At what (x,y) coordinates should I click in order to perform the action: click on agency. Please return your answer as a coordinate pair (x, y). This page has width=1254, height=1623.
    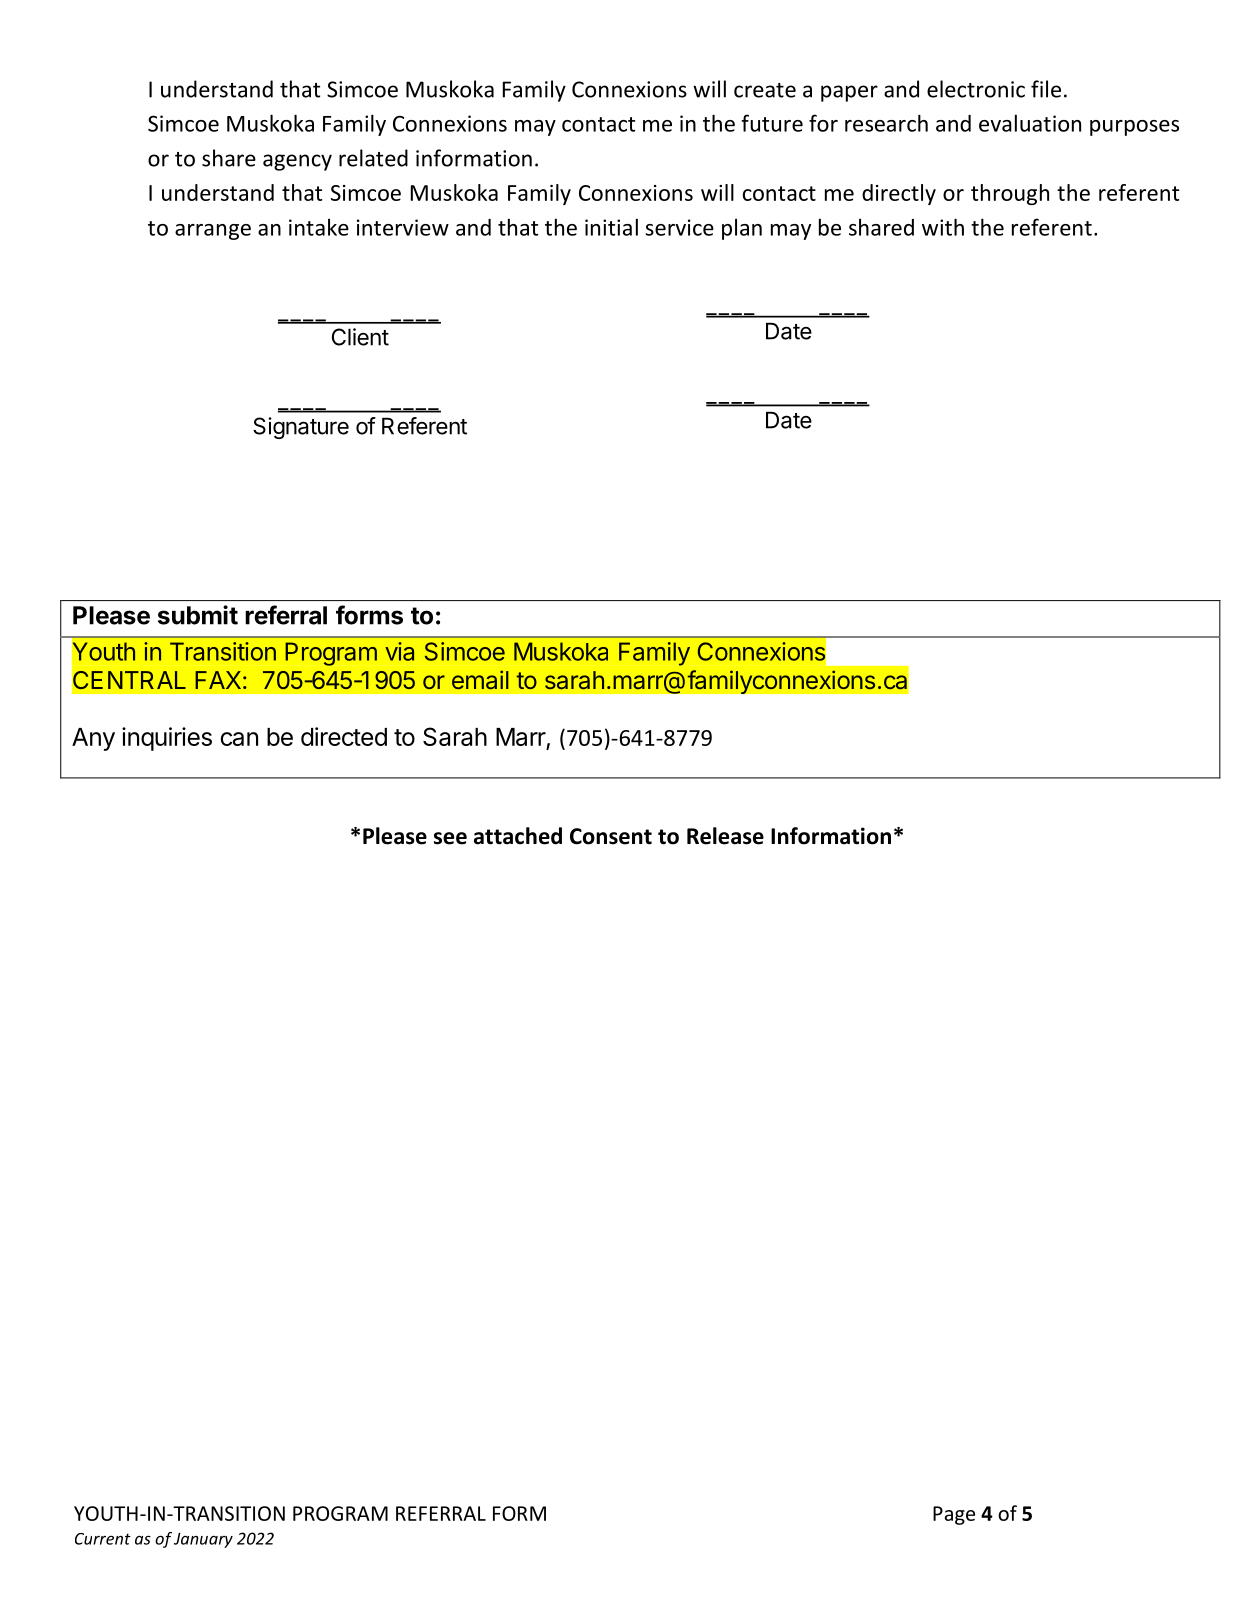
    Looking at the image, I should click on (297, 162).
